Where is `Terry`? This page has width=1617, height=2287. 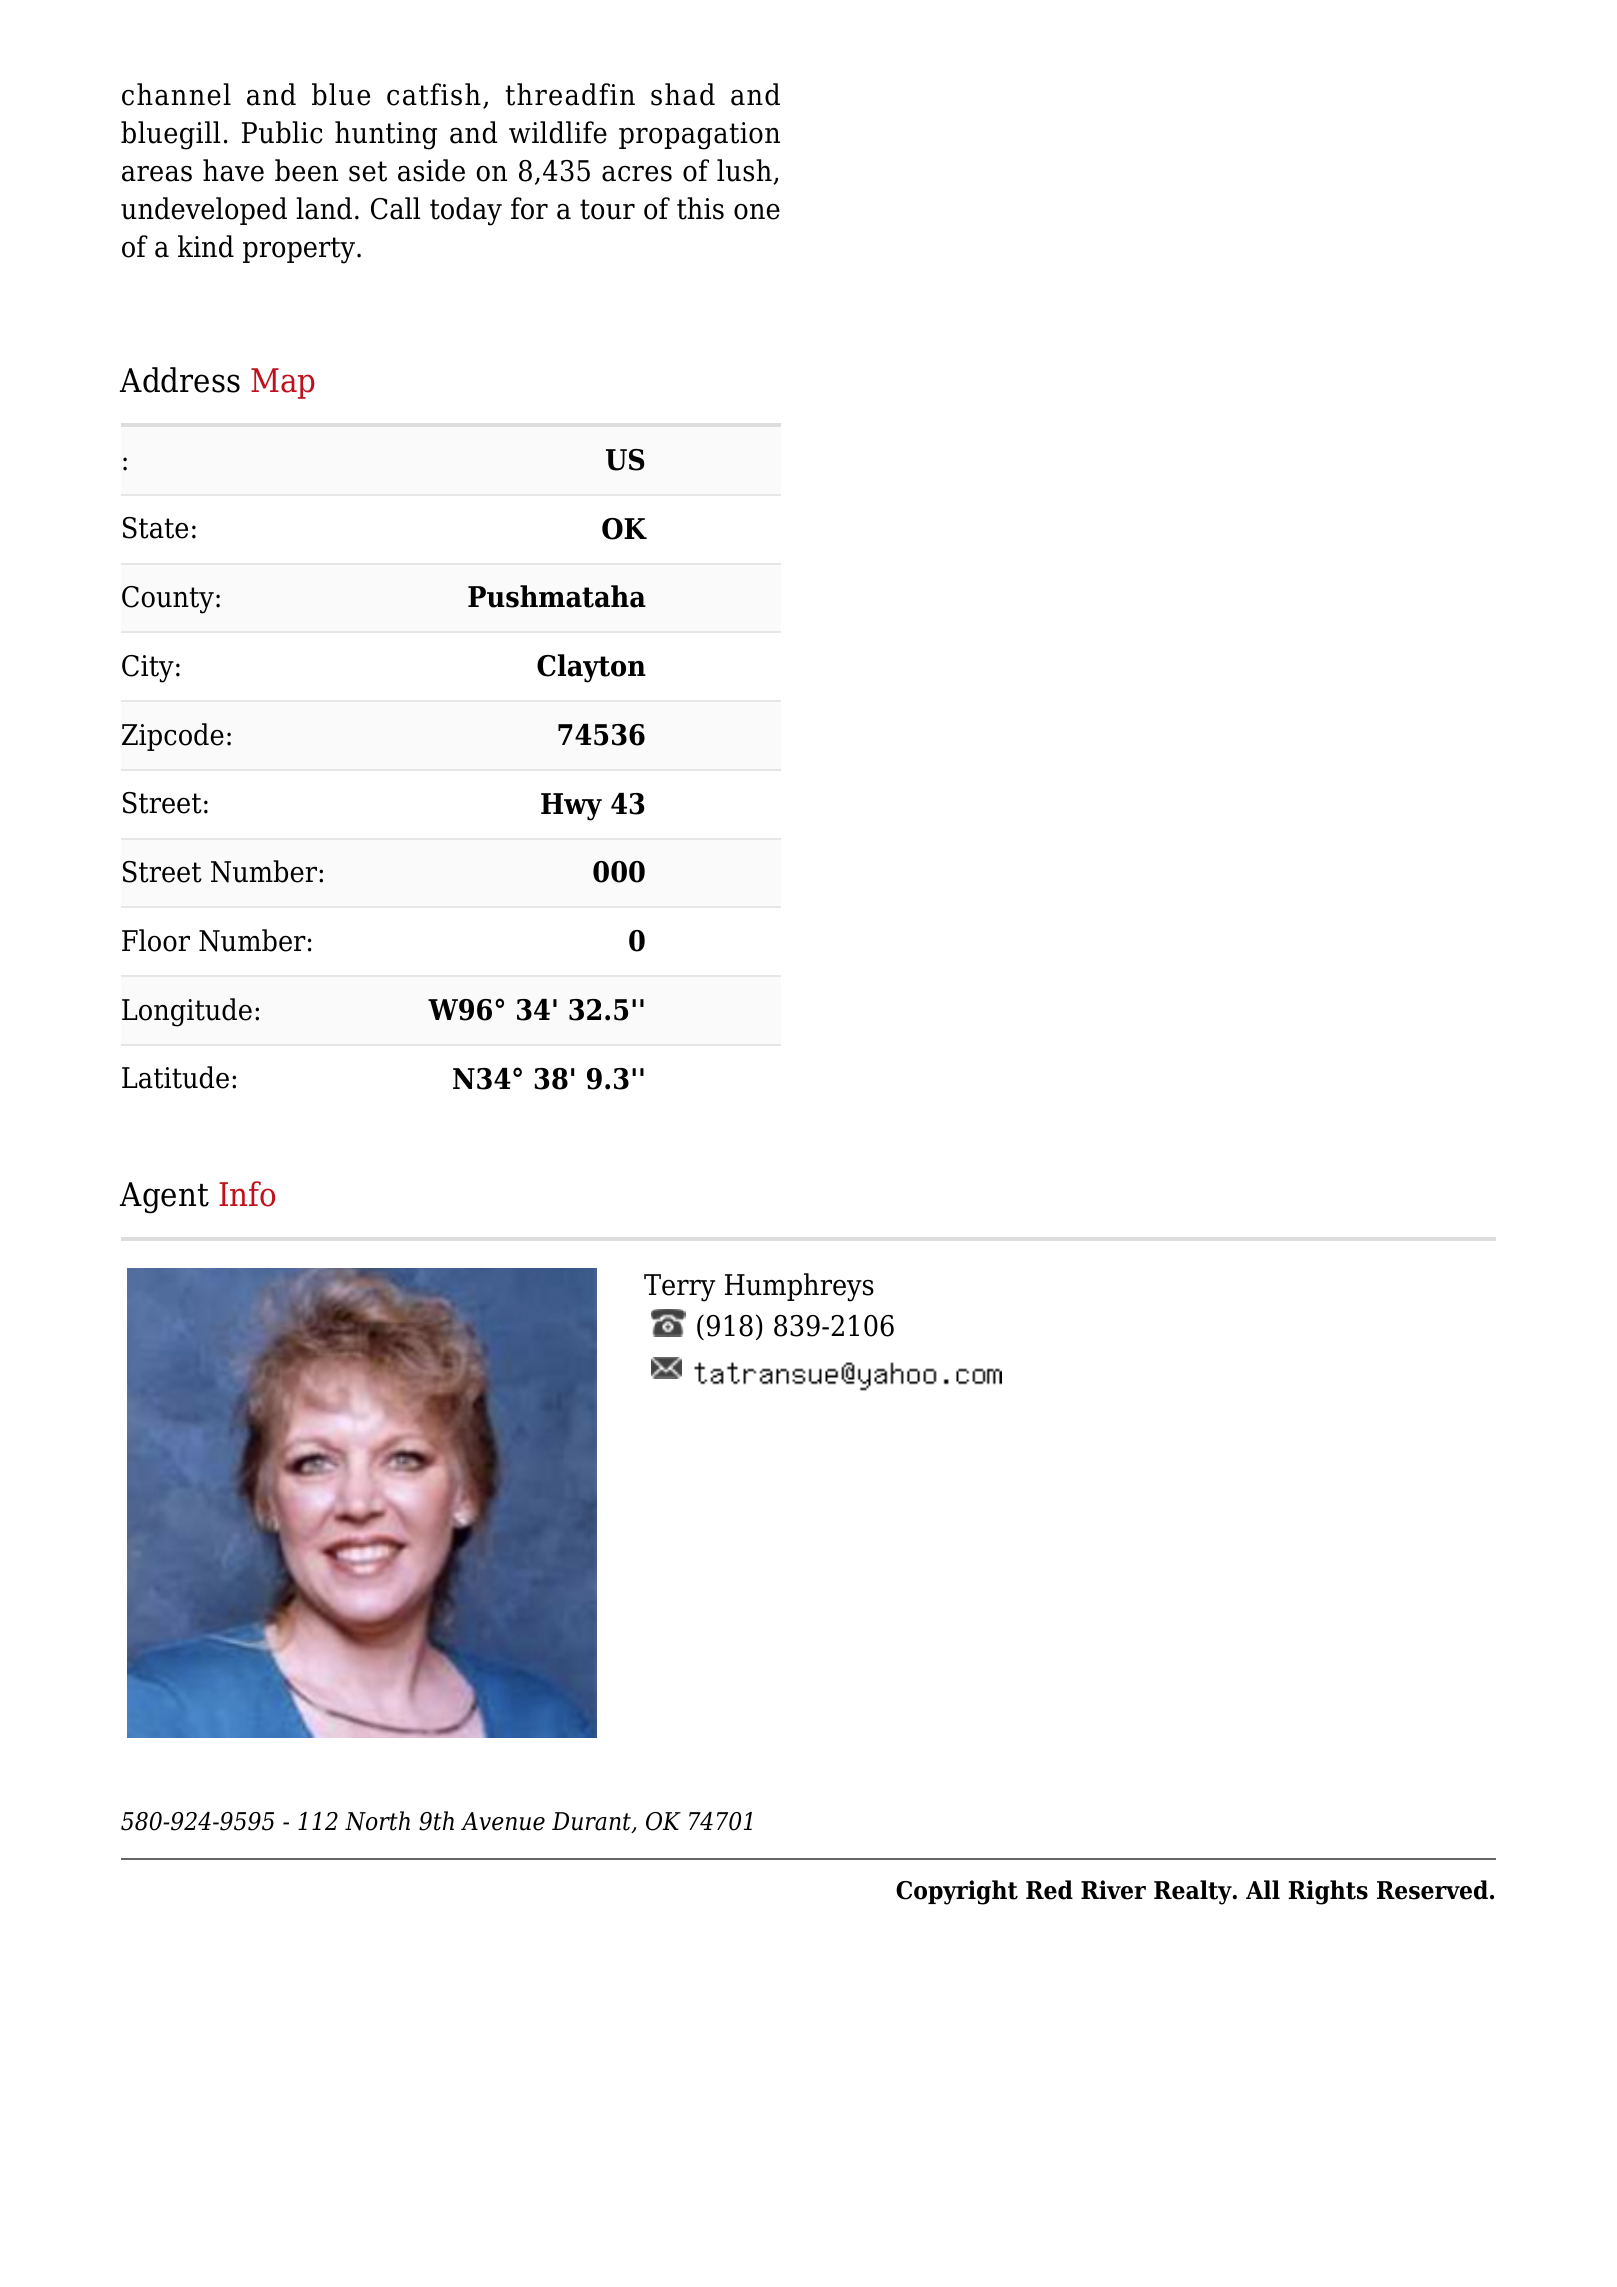
Terry is located at coordinates (679, 1288).
